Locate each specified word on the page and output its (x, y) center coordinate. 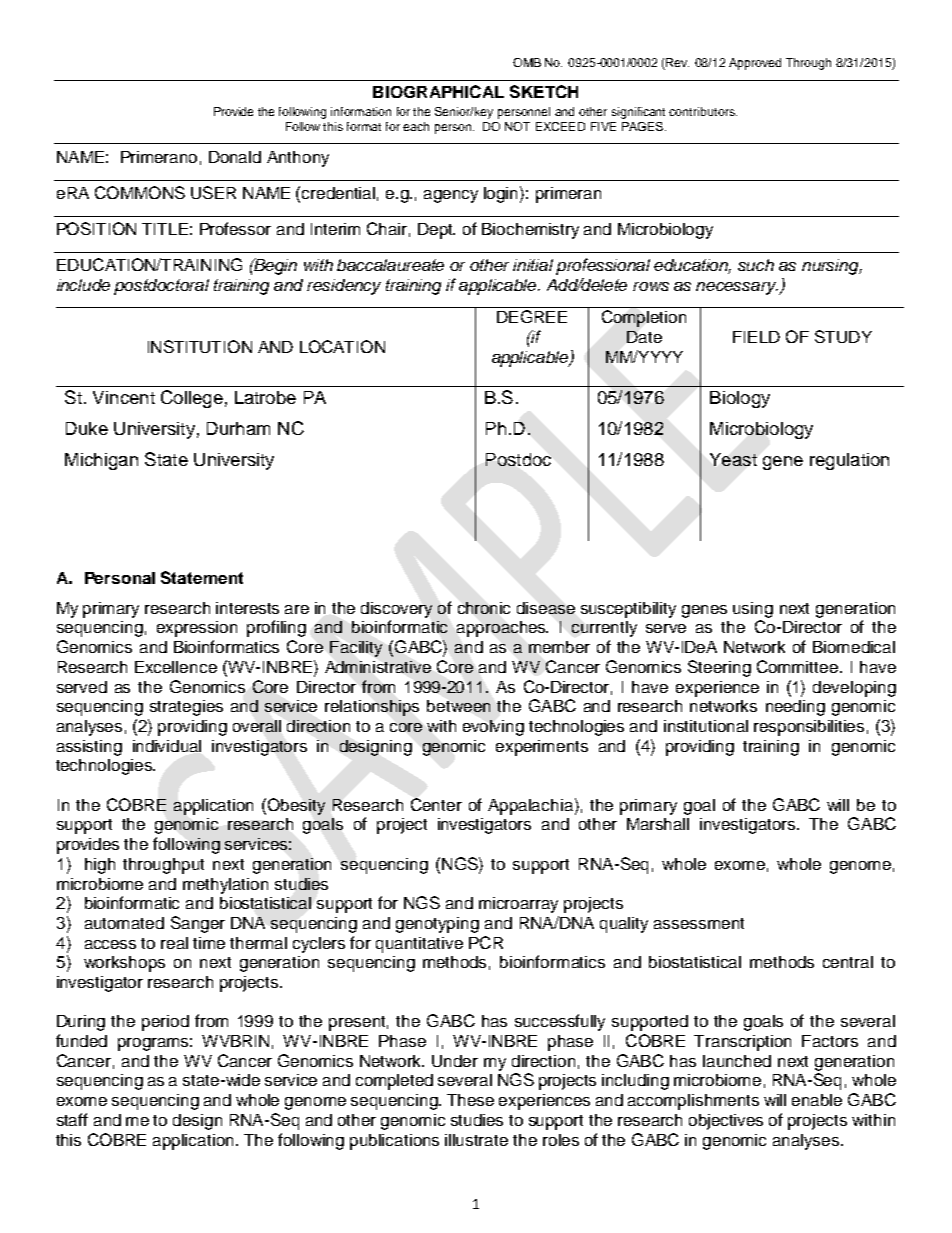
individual (167, 746)
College (192, 399)
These (470, 1100)
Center (436, 804)
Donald (235, 157)
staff (72, 1119)
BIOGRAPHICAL (438, 91)
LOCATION (342, 346)
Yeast (733, 459)
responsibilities (809, 728)
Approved (755, 64)
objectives (726, 1122)
